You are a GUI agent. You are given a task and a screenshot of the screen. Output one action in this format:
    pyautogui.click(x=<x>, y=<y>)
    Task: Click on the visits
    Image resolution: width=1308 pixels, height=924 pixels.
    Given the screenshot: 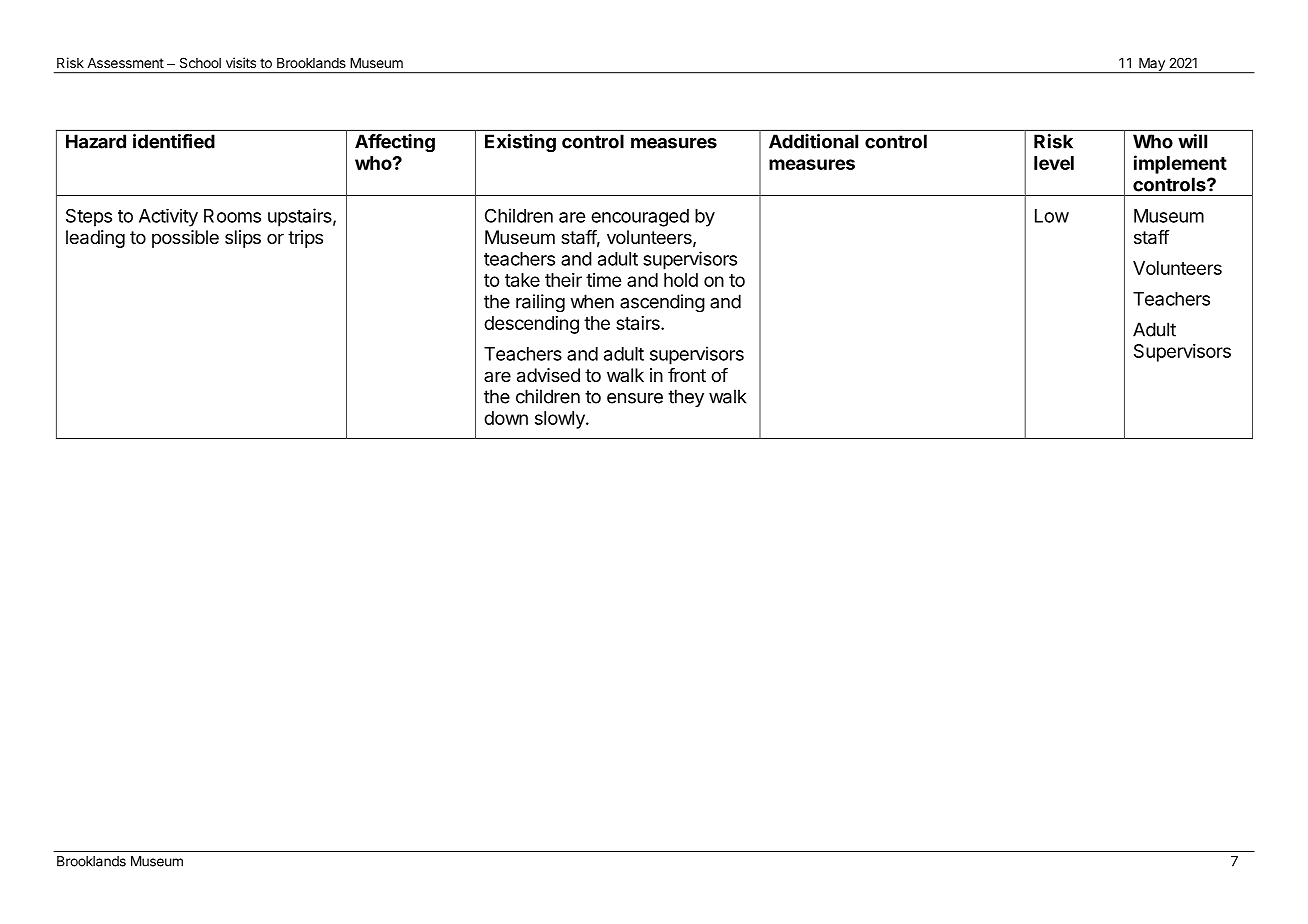 What is the action you would take?
    pyautogui.click(x=241, y=62)
